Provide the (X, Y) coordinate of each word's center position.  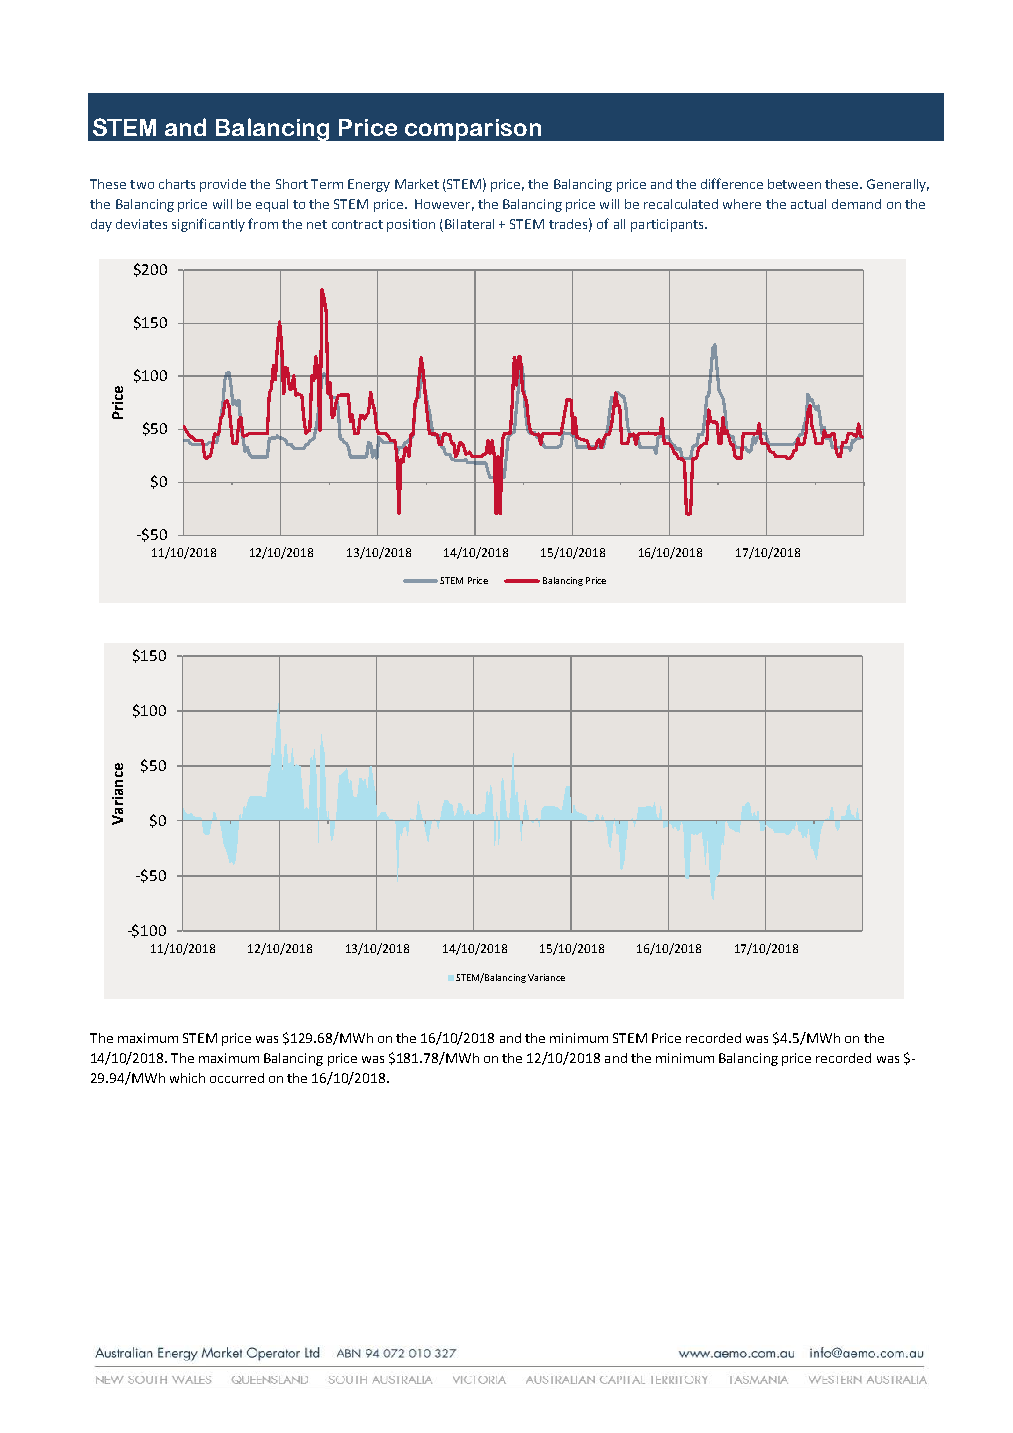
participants (668, 225)
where (742, 204)
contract (357, 224)
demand (856, 204)
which (187, 1078)
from (263, 223)
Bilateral (469, 224)
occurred (237, 1078)
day (101, 225)
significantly (208, 225)
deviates (141, 224)
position (411, 225)
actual (808, 204)
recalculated (681, 204)
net (317, 224)
